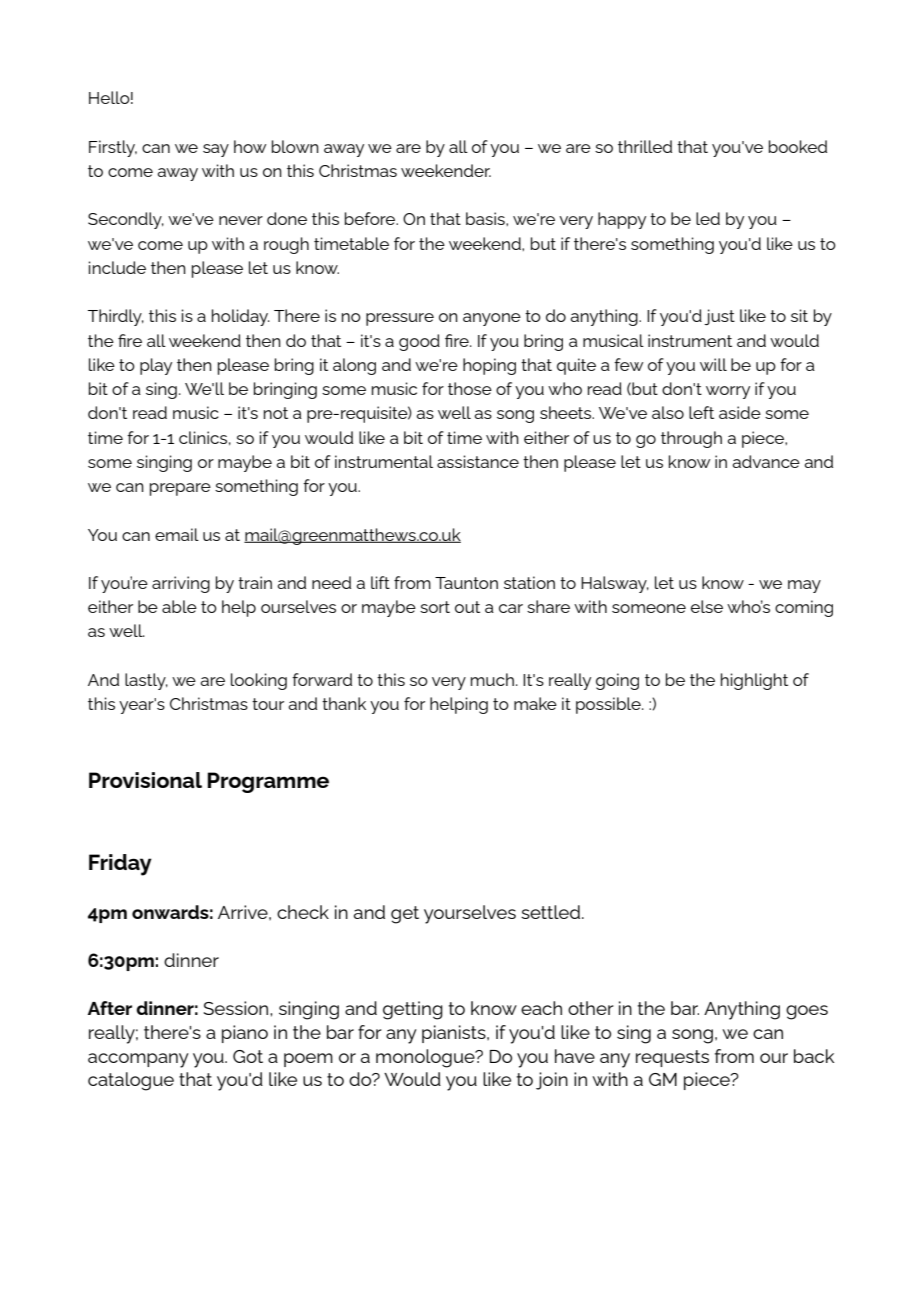  Describe the element at coordinates (707, 606) in the page. I see `else` at that location.
